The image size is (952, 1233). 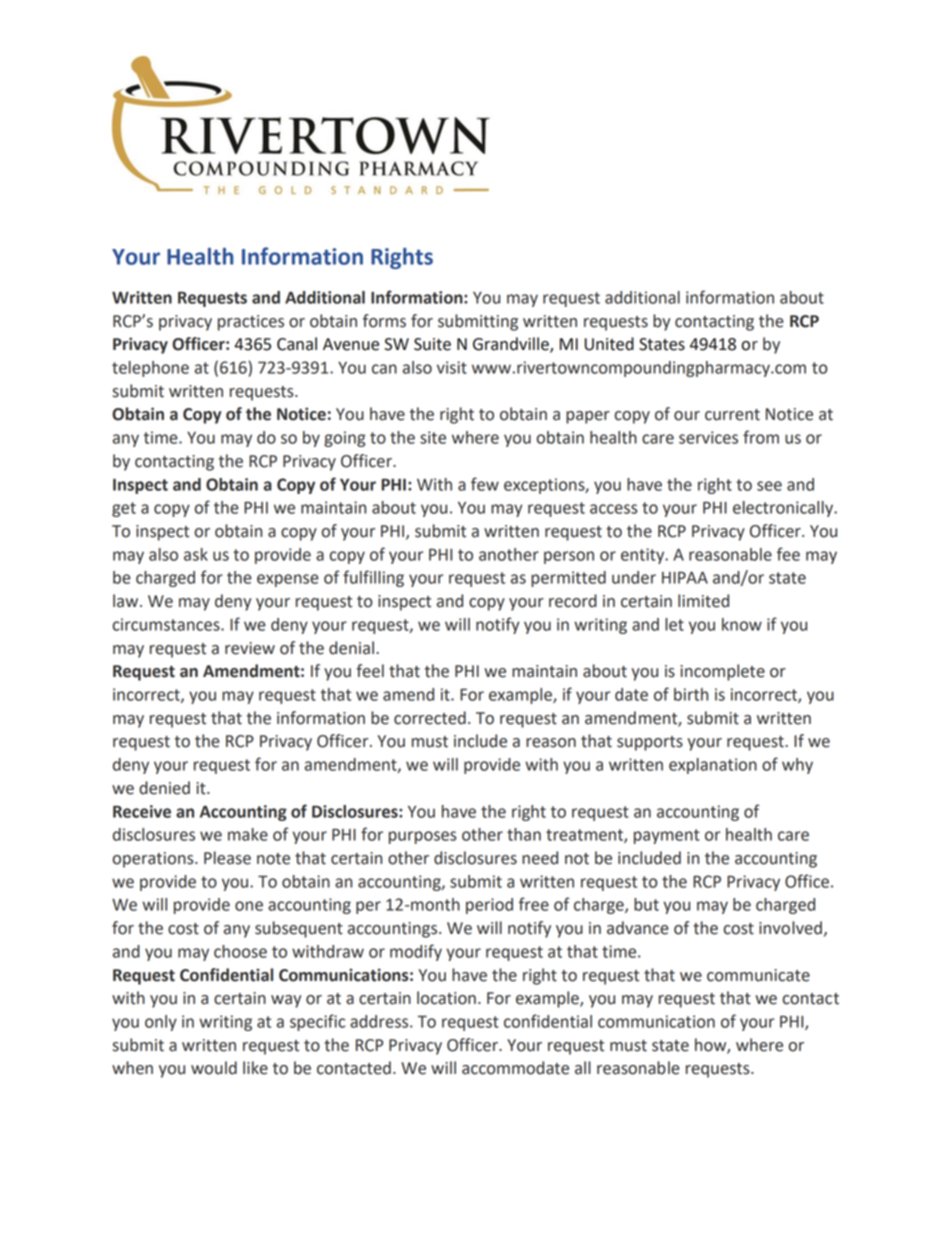 What do you see at coordinates (430, 718) in the page?
I see `corrected` at bounding box center [430, 718].
